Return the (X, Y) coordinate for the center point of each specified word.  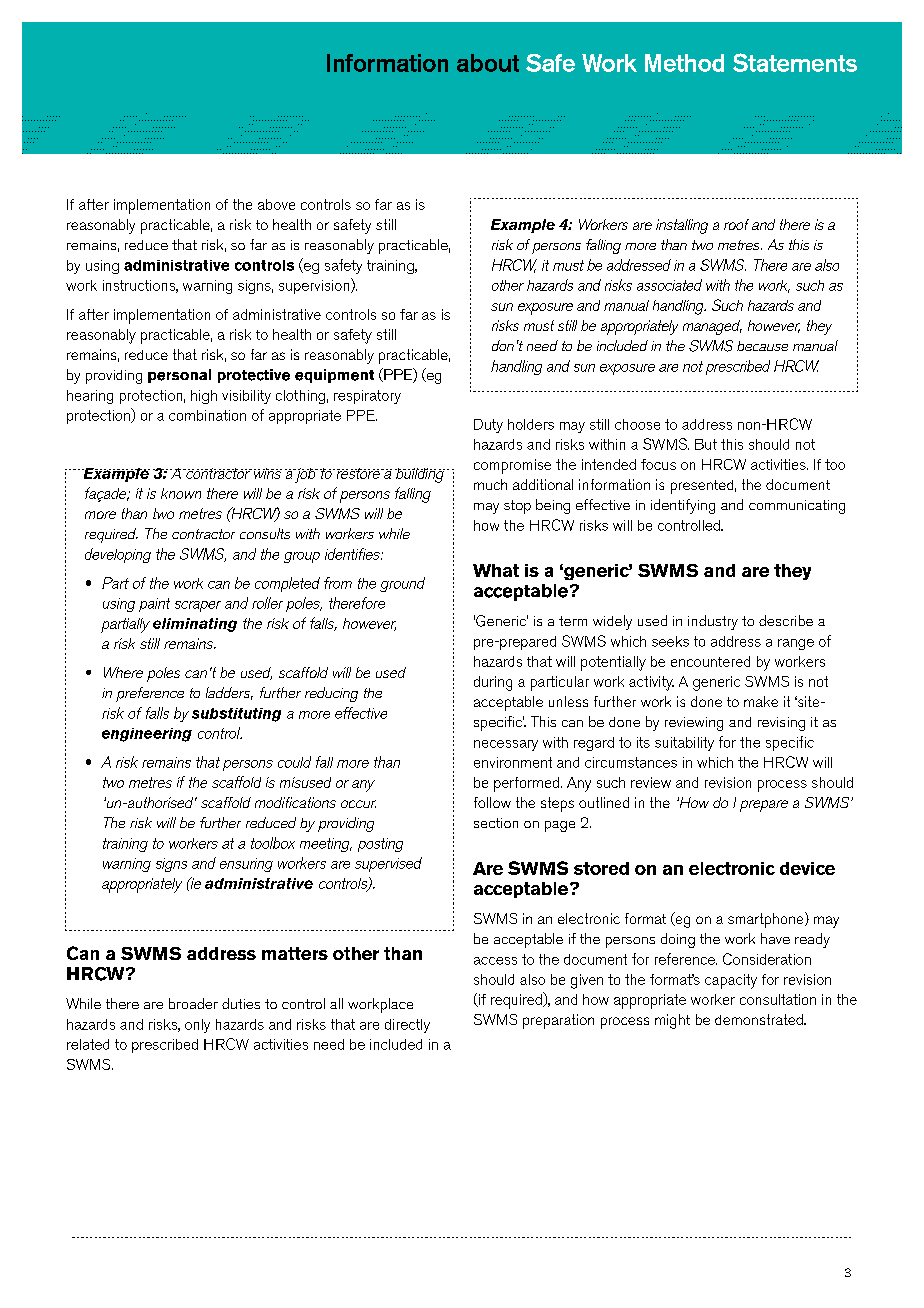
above (276, 204)
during (493, 683)
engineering (147, 735)
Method (684, 63)
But (706, 444)
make (761, 701)
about (488, 63)
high (204, 397)
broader (193, 1003)
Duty (488, 426)
